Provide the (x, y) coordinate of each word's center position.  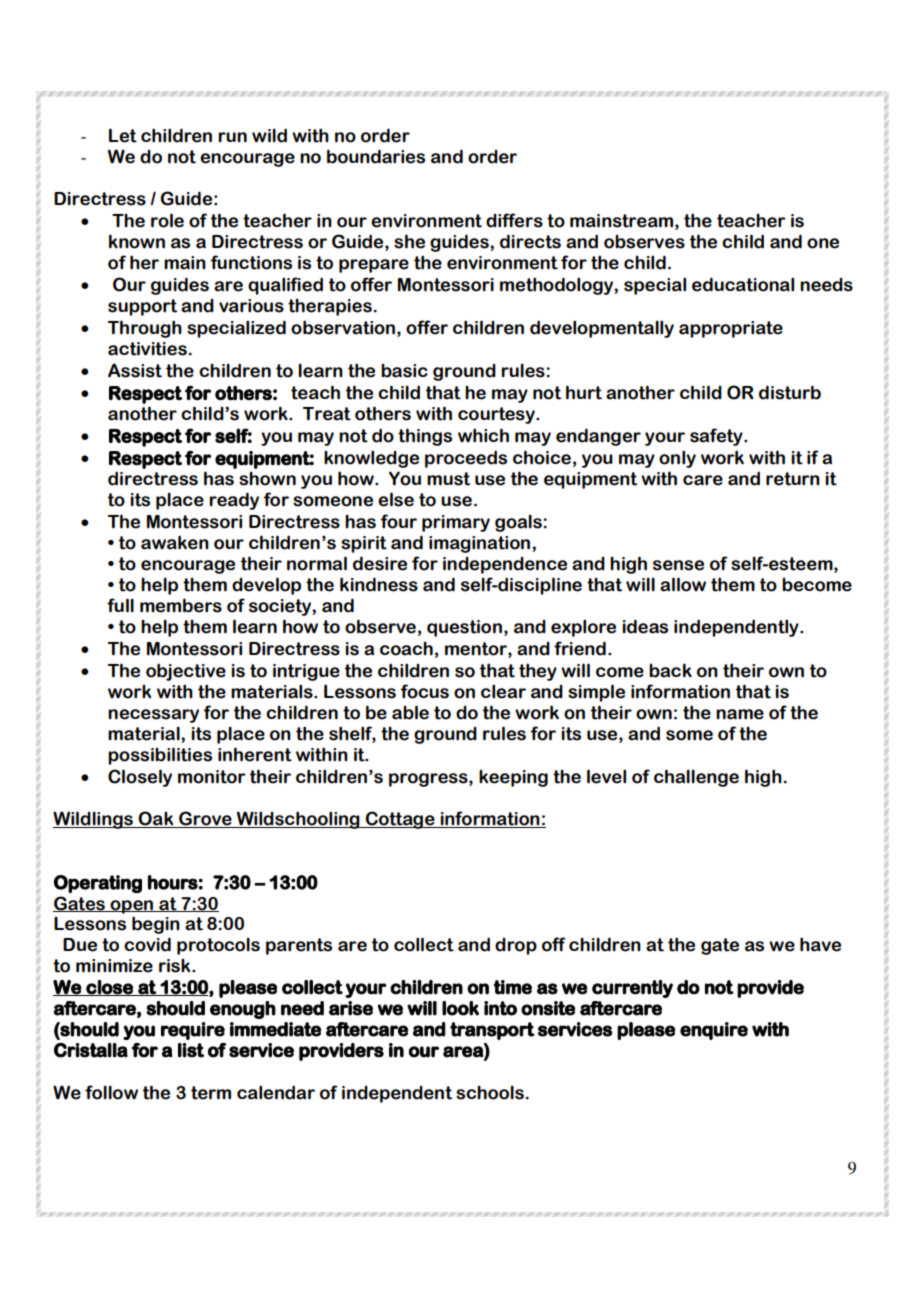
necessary (153, 716)
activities (147, 349)
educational (743, 284)
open (132, 907)
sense (678, 565)
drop (516, 946)
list (191, 1050)
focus (424, 691)
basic (404, 370)
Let (123, 135)
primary (456, 523)
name (740, 714)
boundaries (376, 156)
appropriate (731, 329)
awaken (175, 542)
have (820, 944)
